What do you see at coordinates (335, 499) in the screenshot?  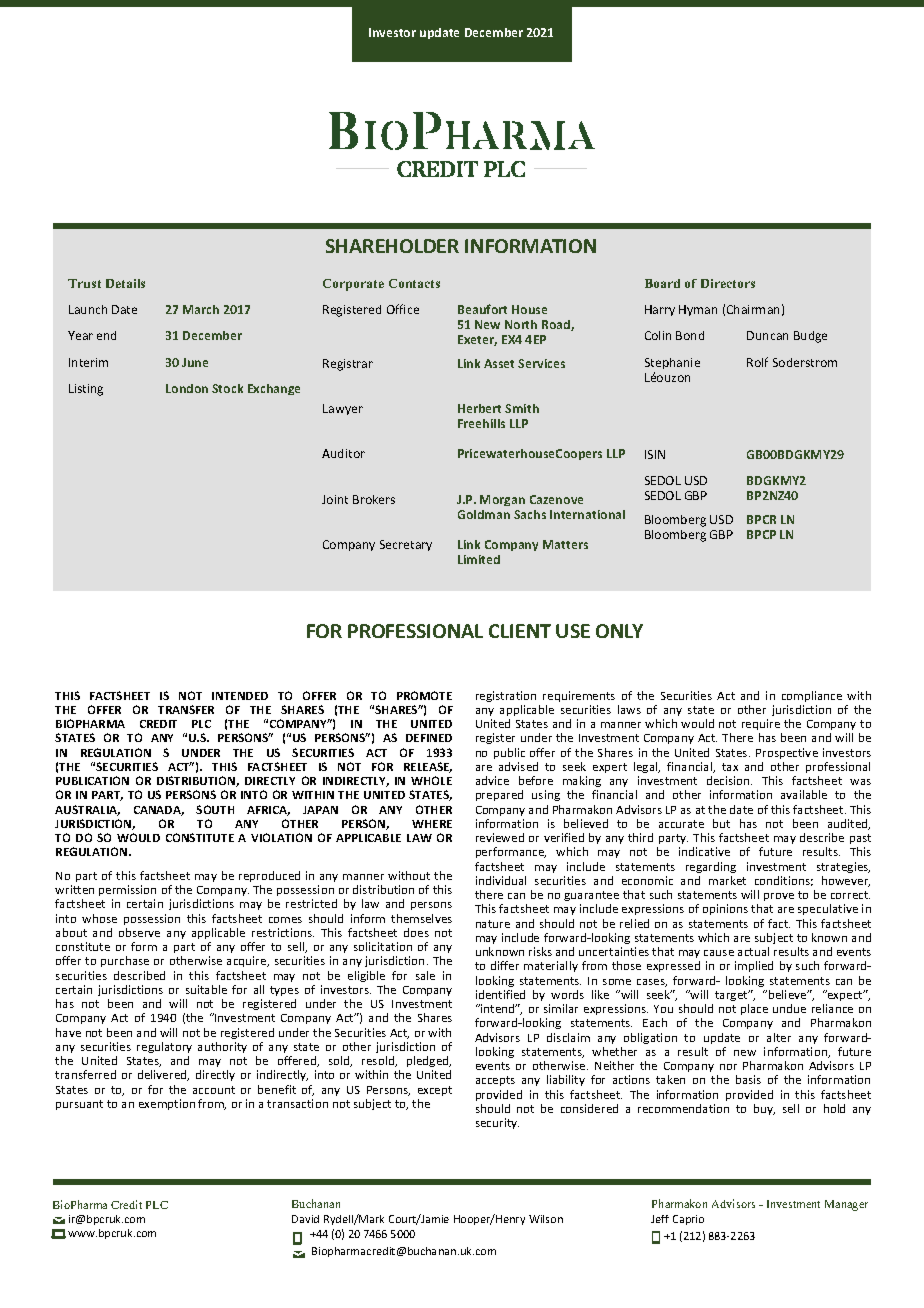 I see `Joint` at bounding box center [335, 499].
